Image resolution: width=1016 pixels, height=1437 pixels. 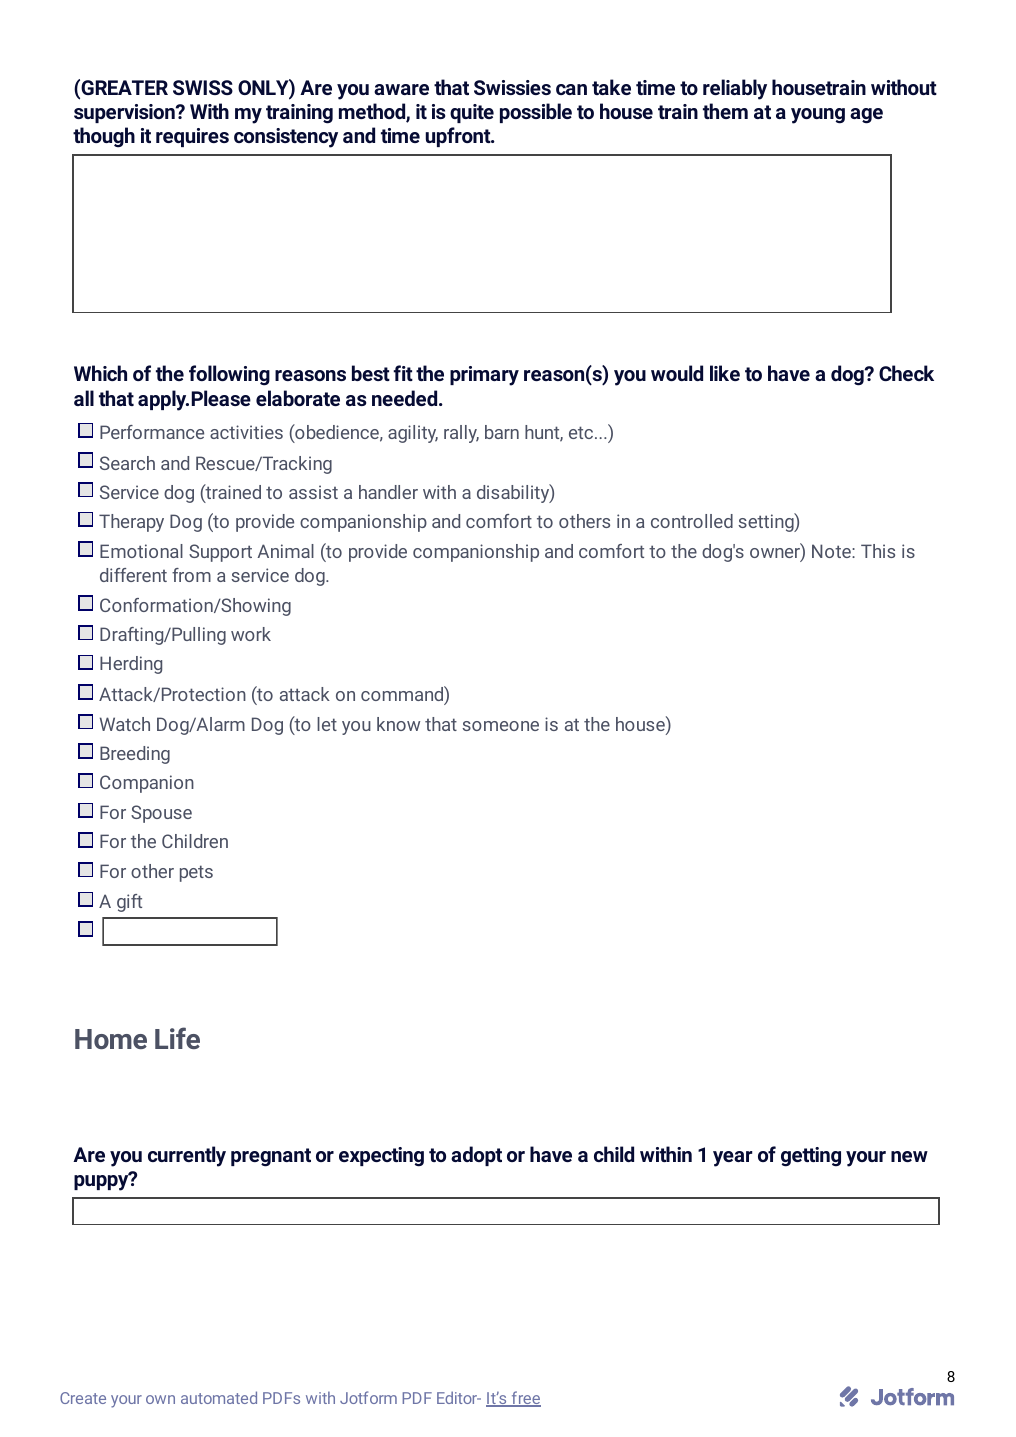 What do you see at coordinates (500, 726) in the screenshot?
I see `someone` at bounding box center [500, 726].
